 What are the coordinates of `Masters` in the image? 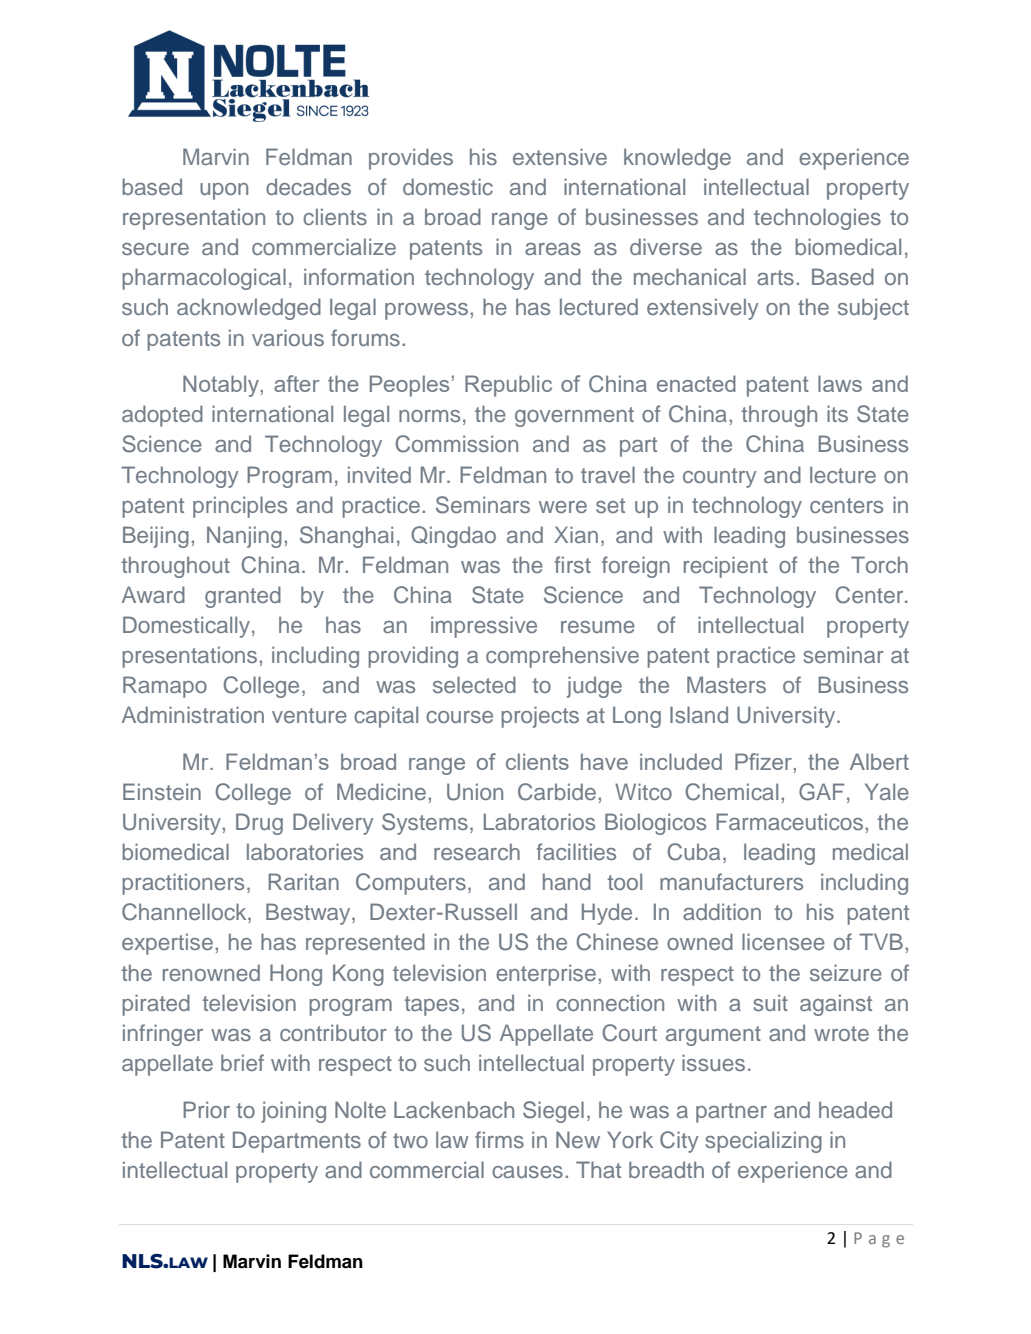 It's located at (726, 684).
